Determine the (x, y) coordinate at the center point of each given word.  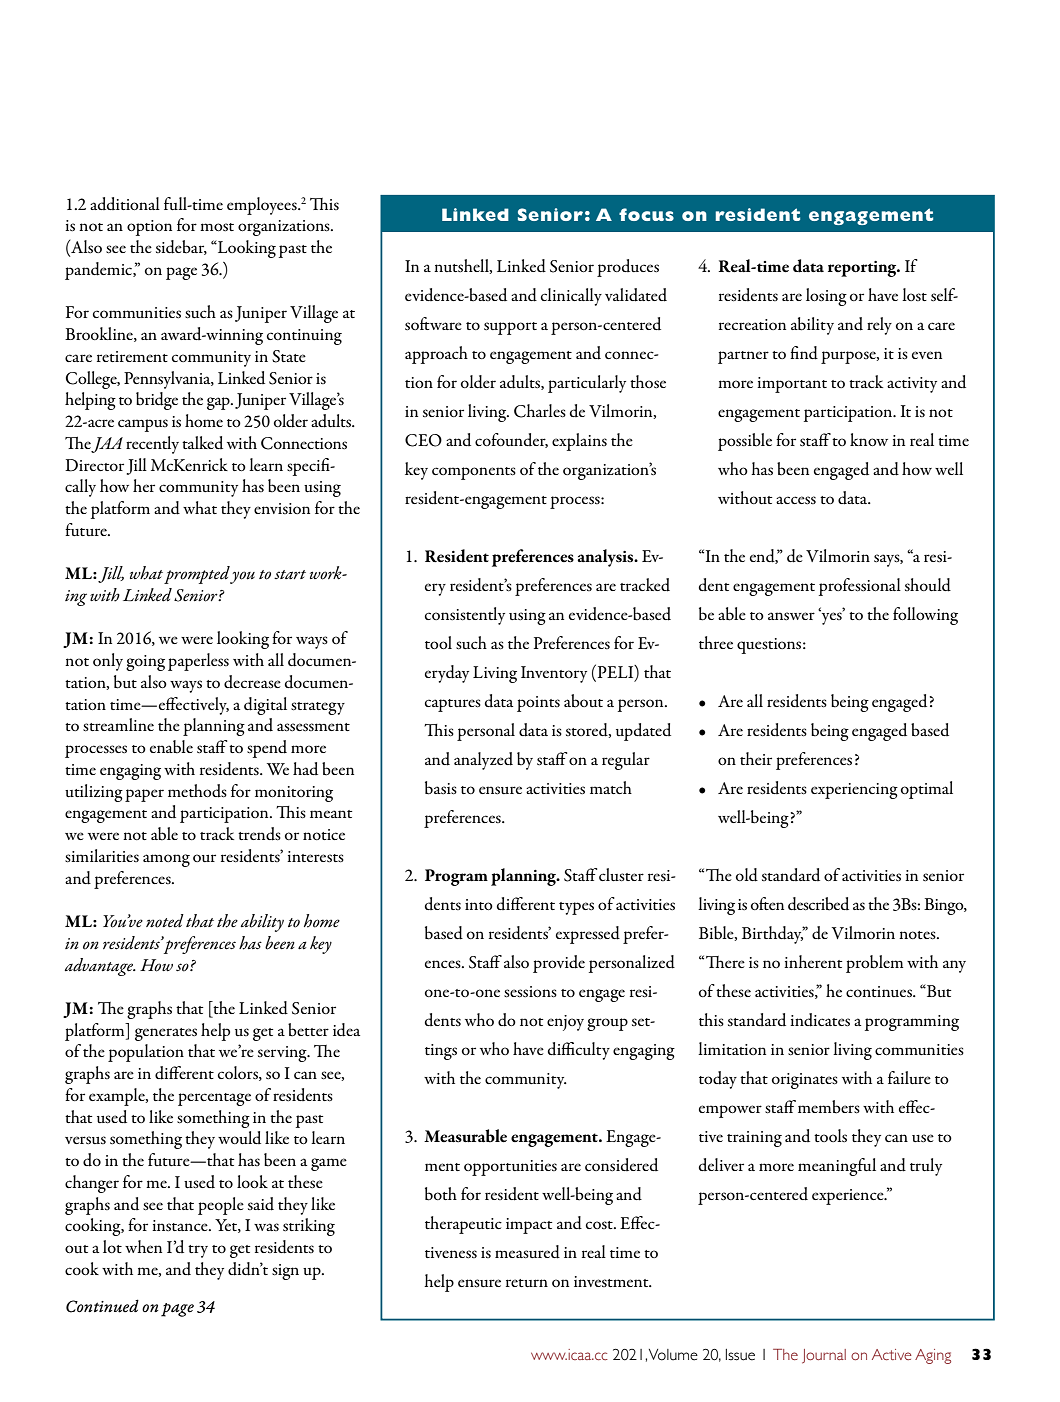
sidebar (181, 247)
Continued (102, 1306)
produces (628, 268)
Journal (824, 1356)
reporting (863, 269)
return (527, 1283)
